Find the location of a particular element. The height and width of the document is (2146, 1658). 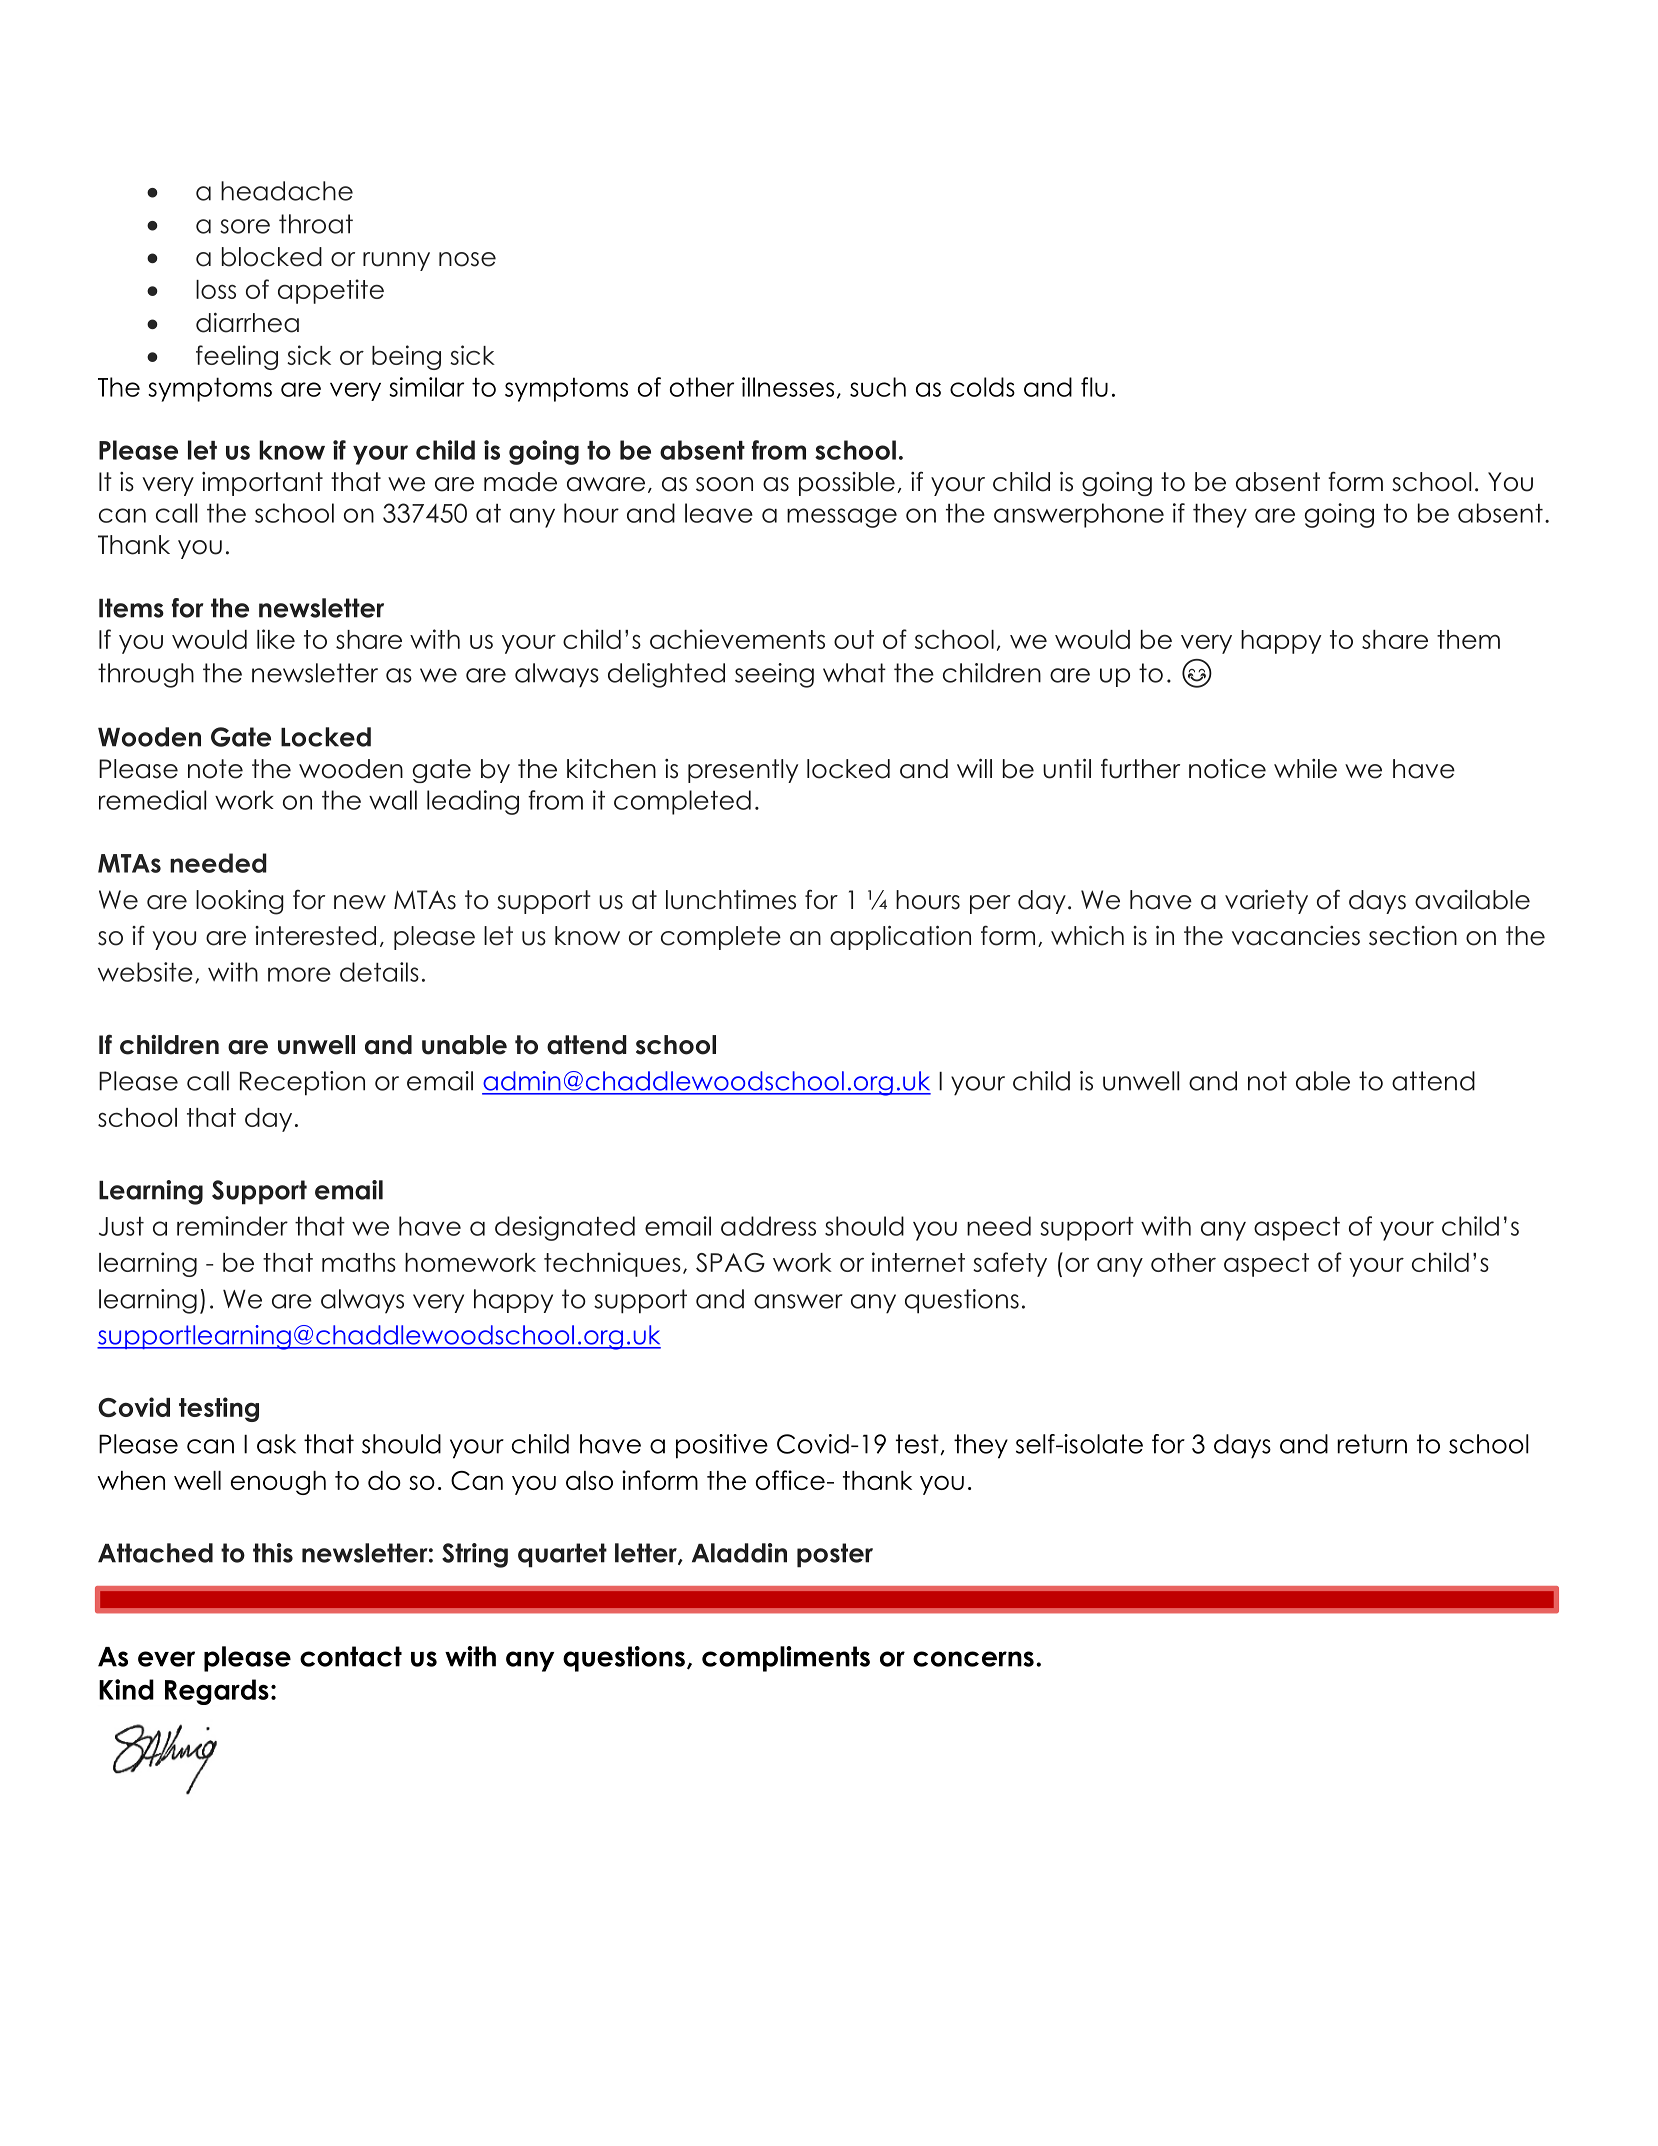

address is located at coordinates (768, 1226).
